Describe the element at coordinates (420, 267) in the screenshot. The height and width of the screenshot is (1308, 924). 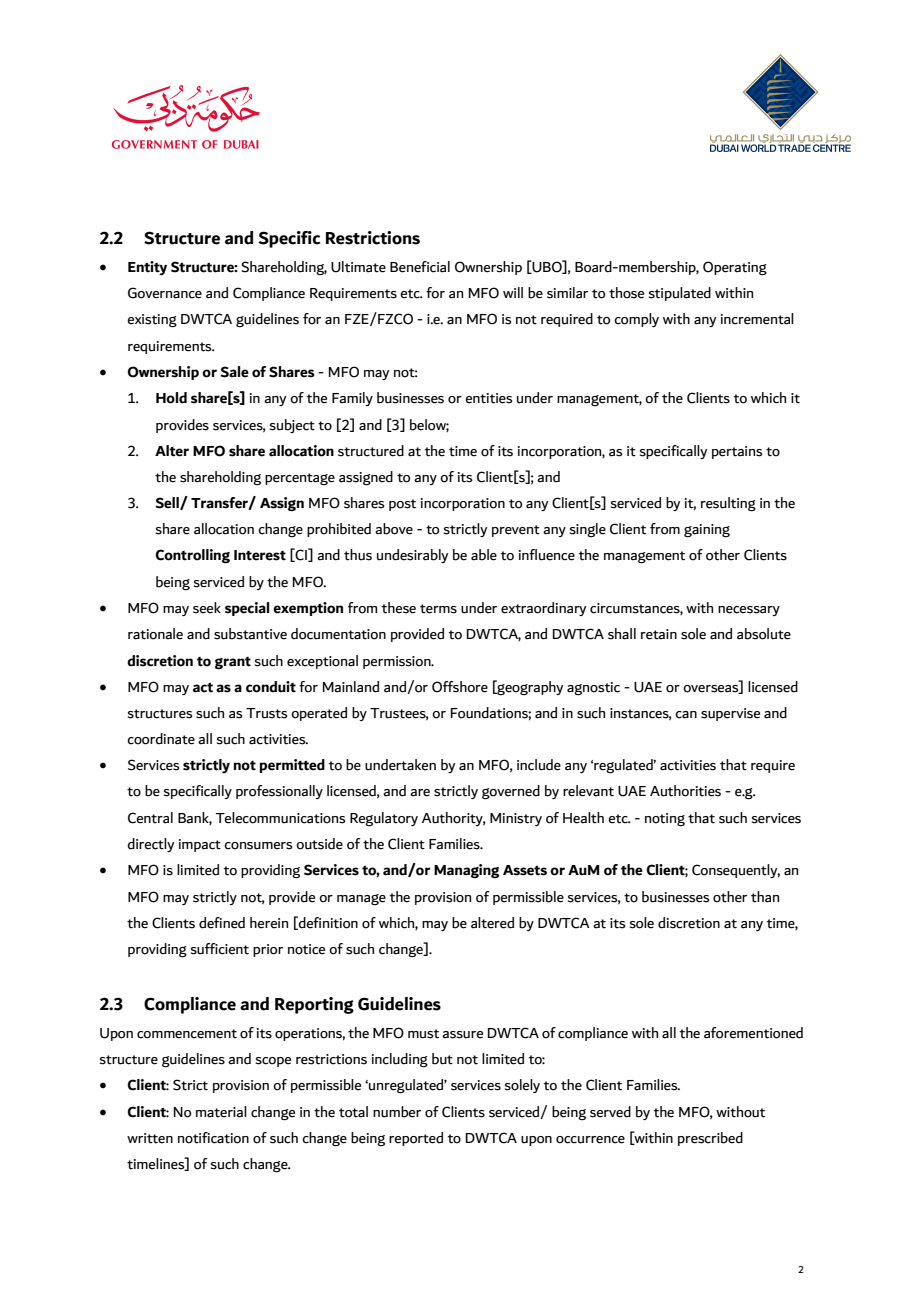
I see `Beneficial` at that location.
